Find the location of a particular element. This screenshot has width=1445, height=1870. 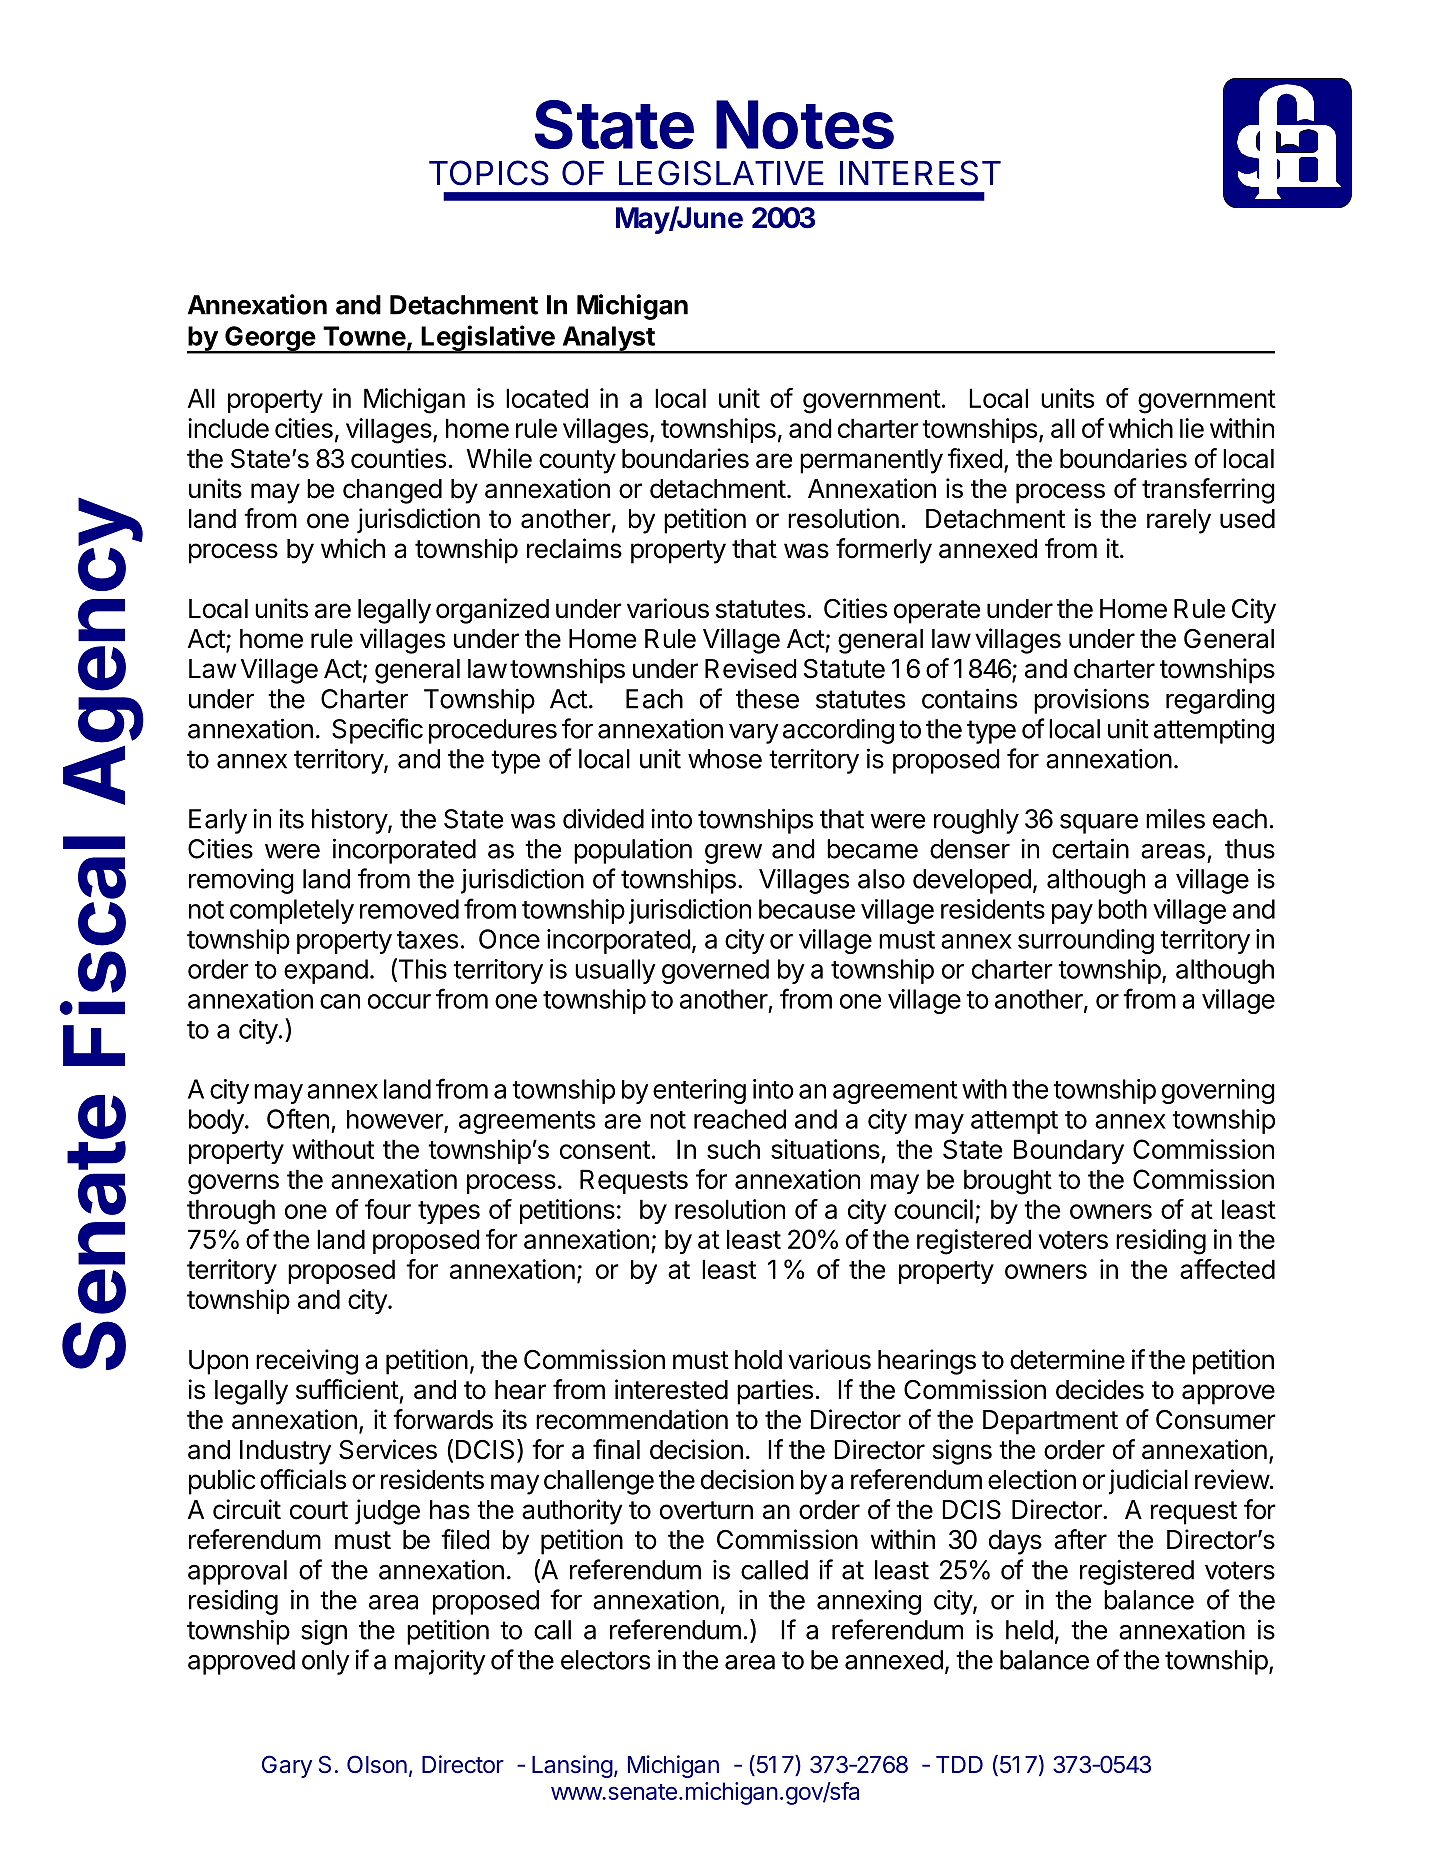

Olson is located at coordinates (377, 1764).
